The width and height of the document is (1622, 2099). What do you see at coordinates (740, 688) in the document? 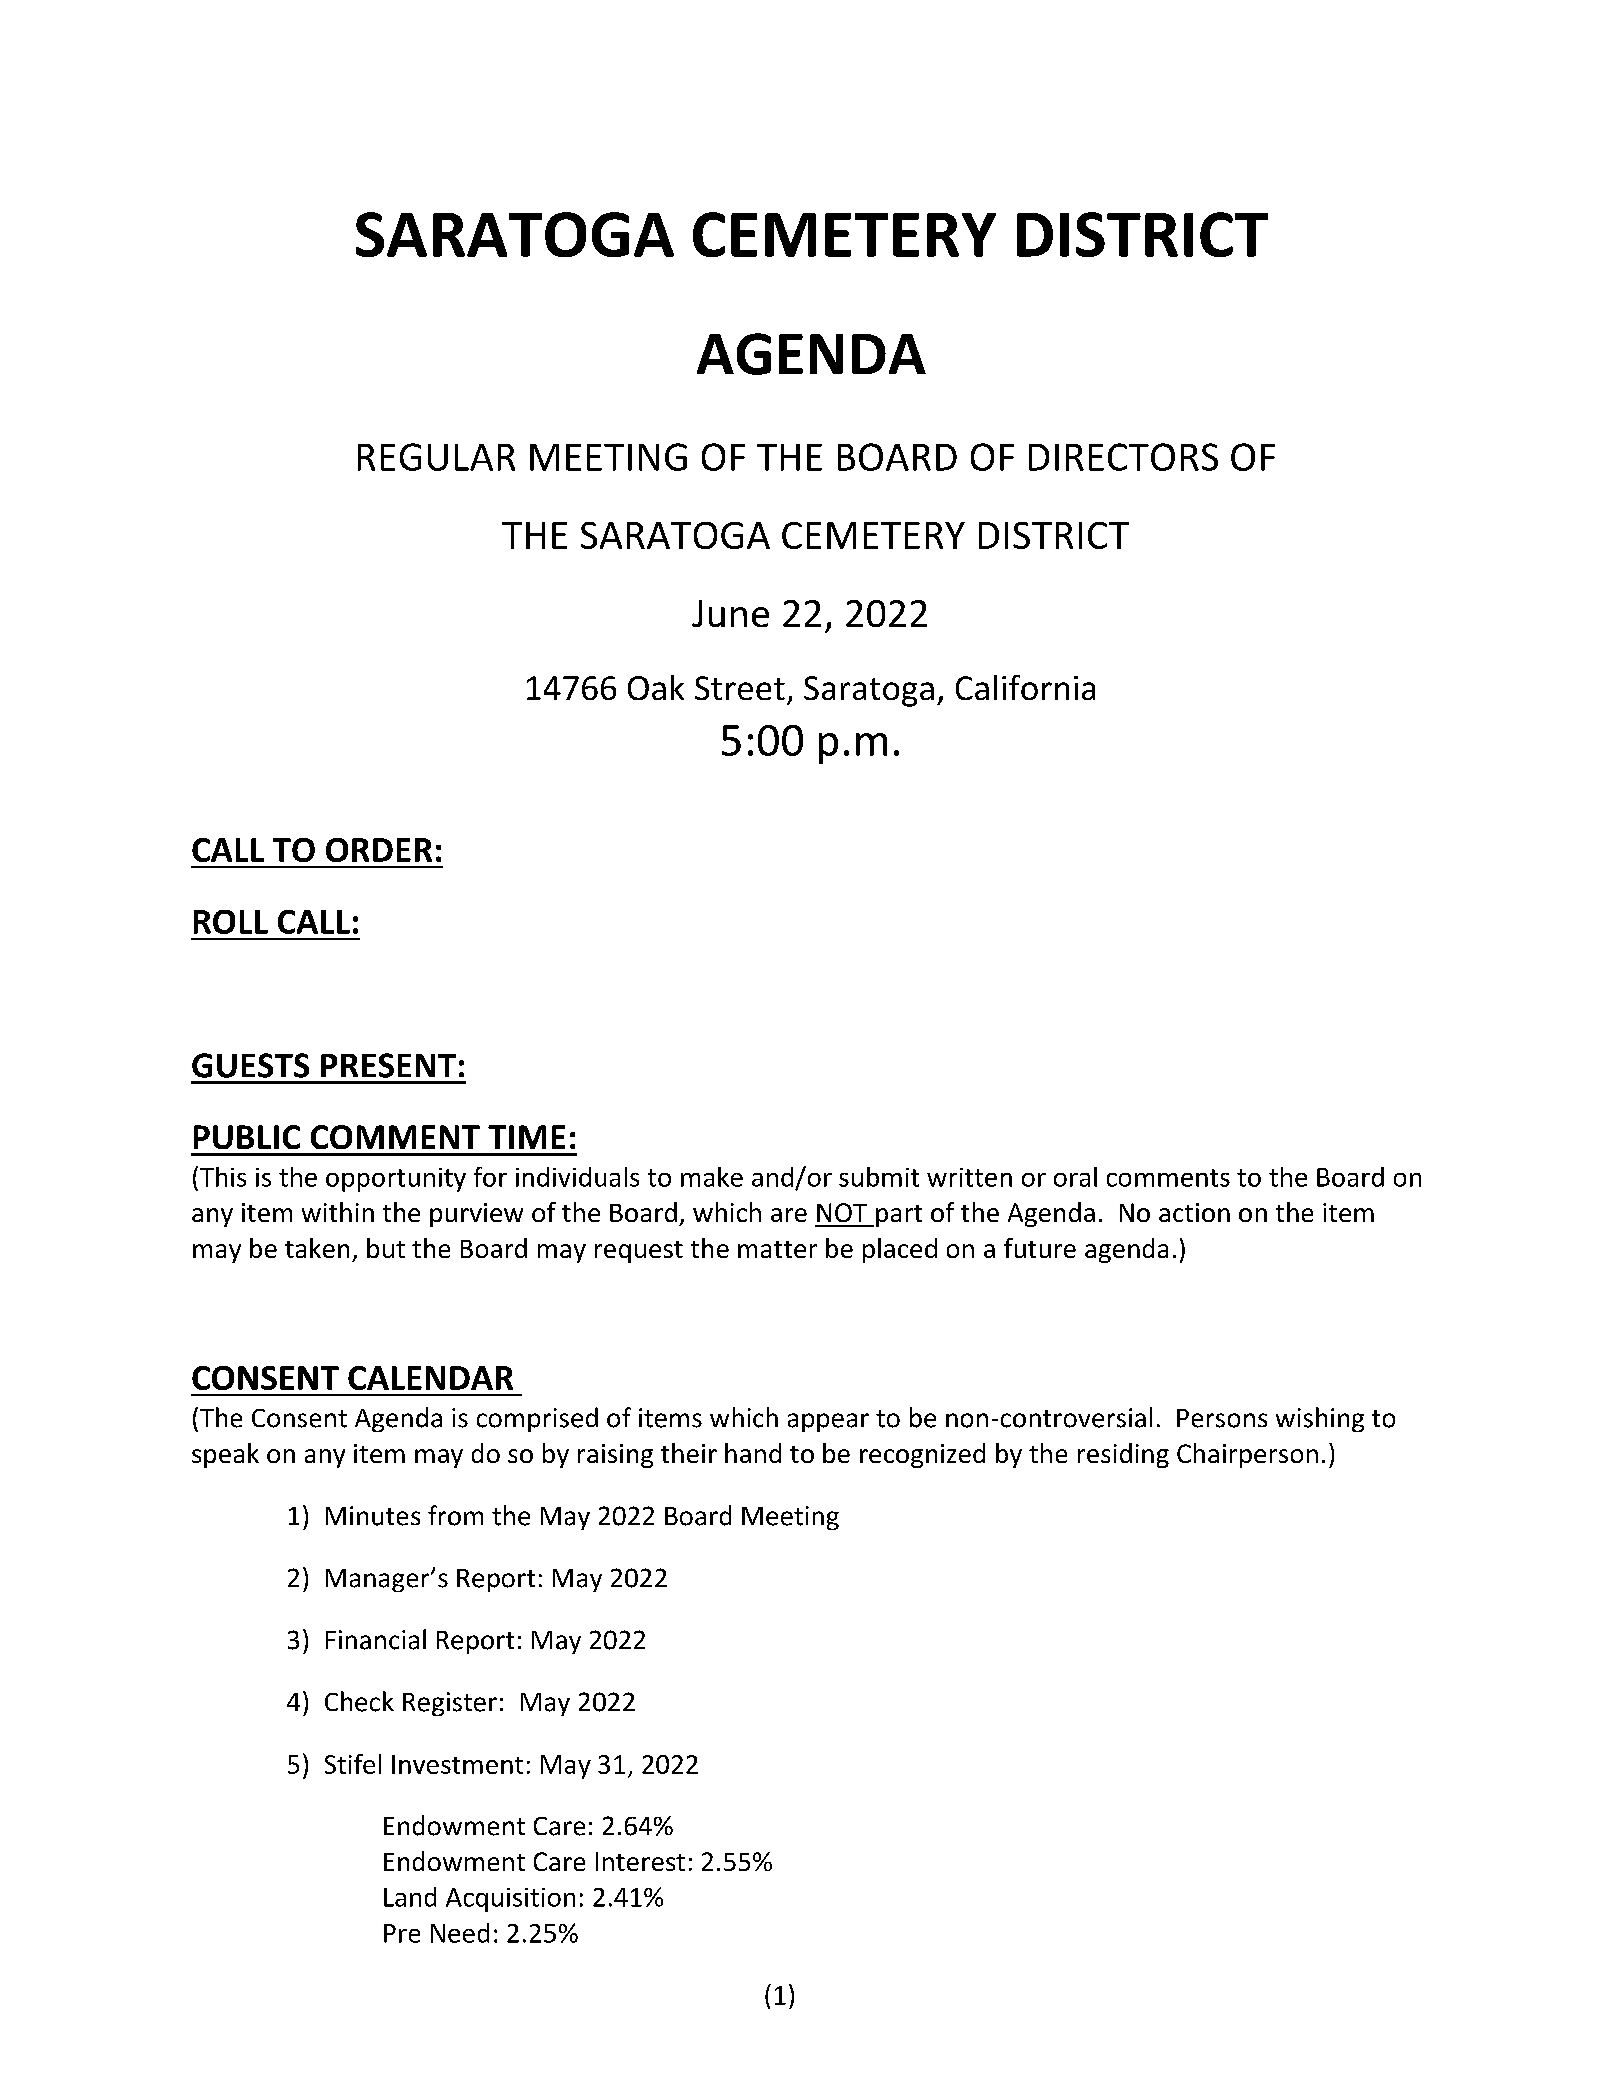
I see `Street` at bounding box center [740, 688].
